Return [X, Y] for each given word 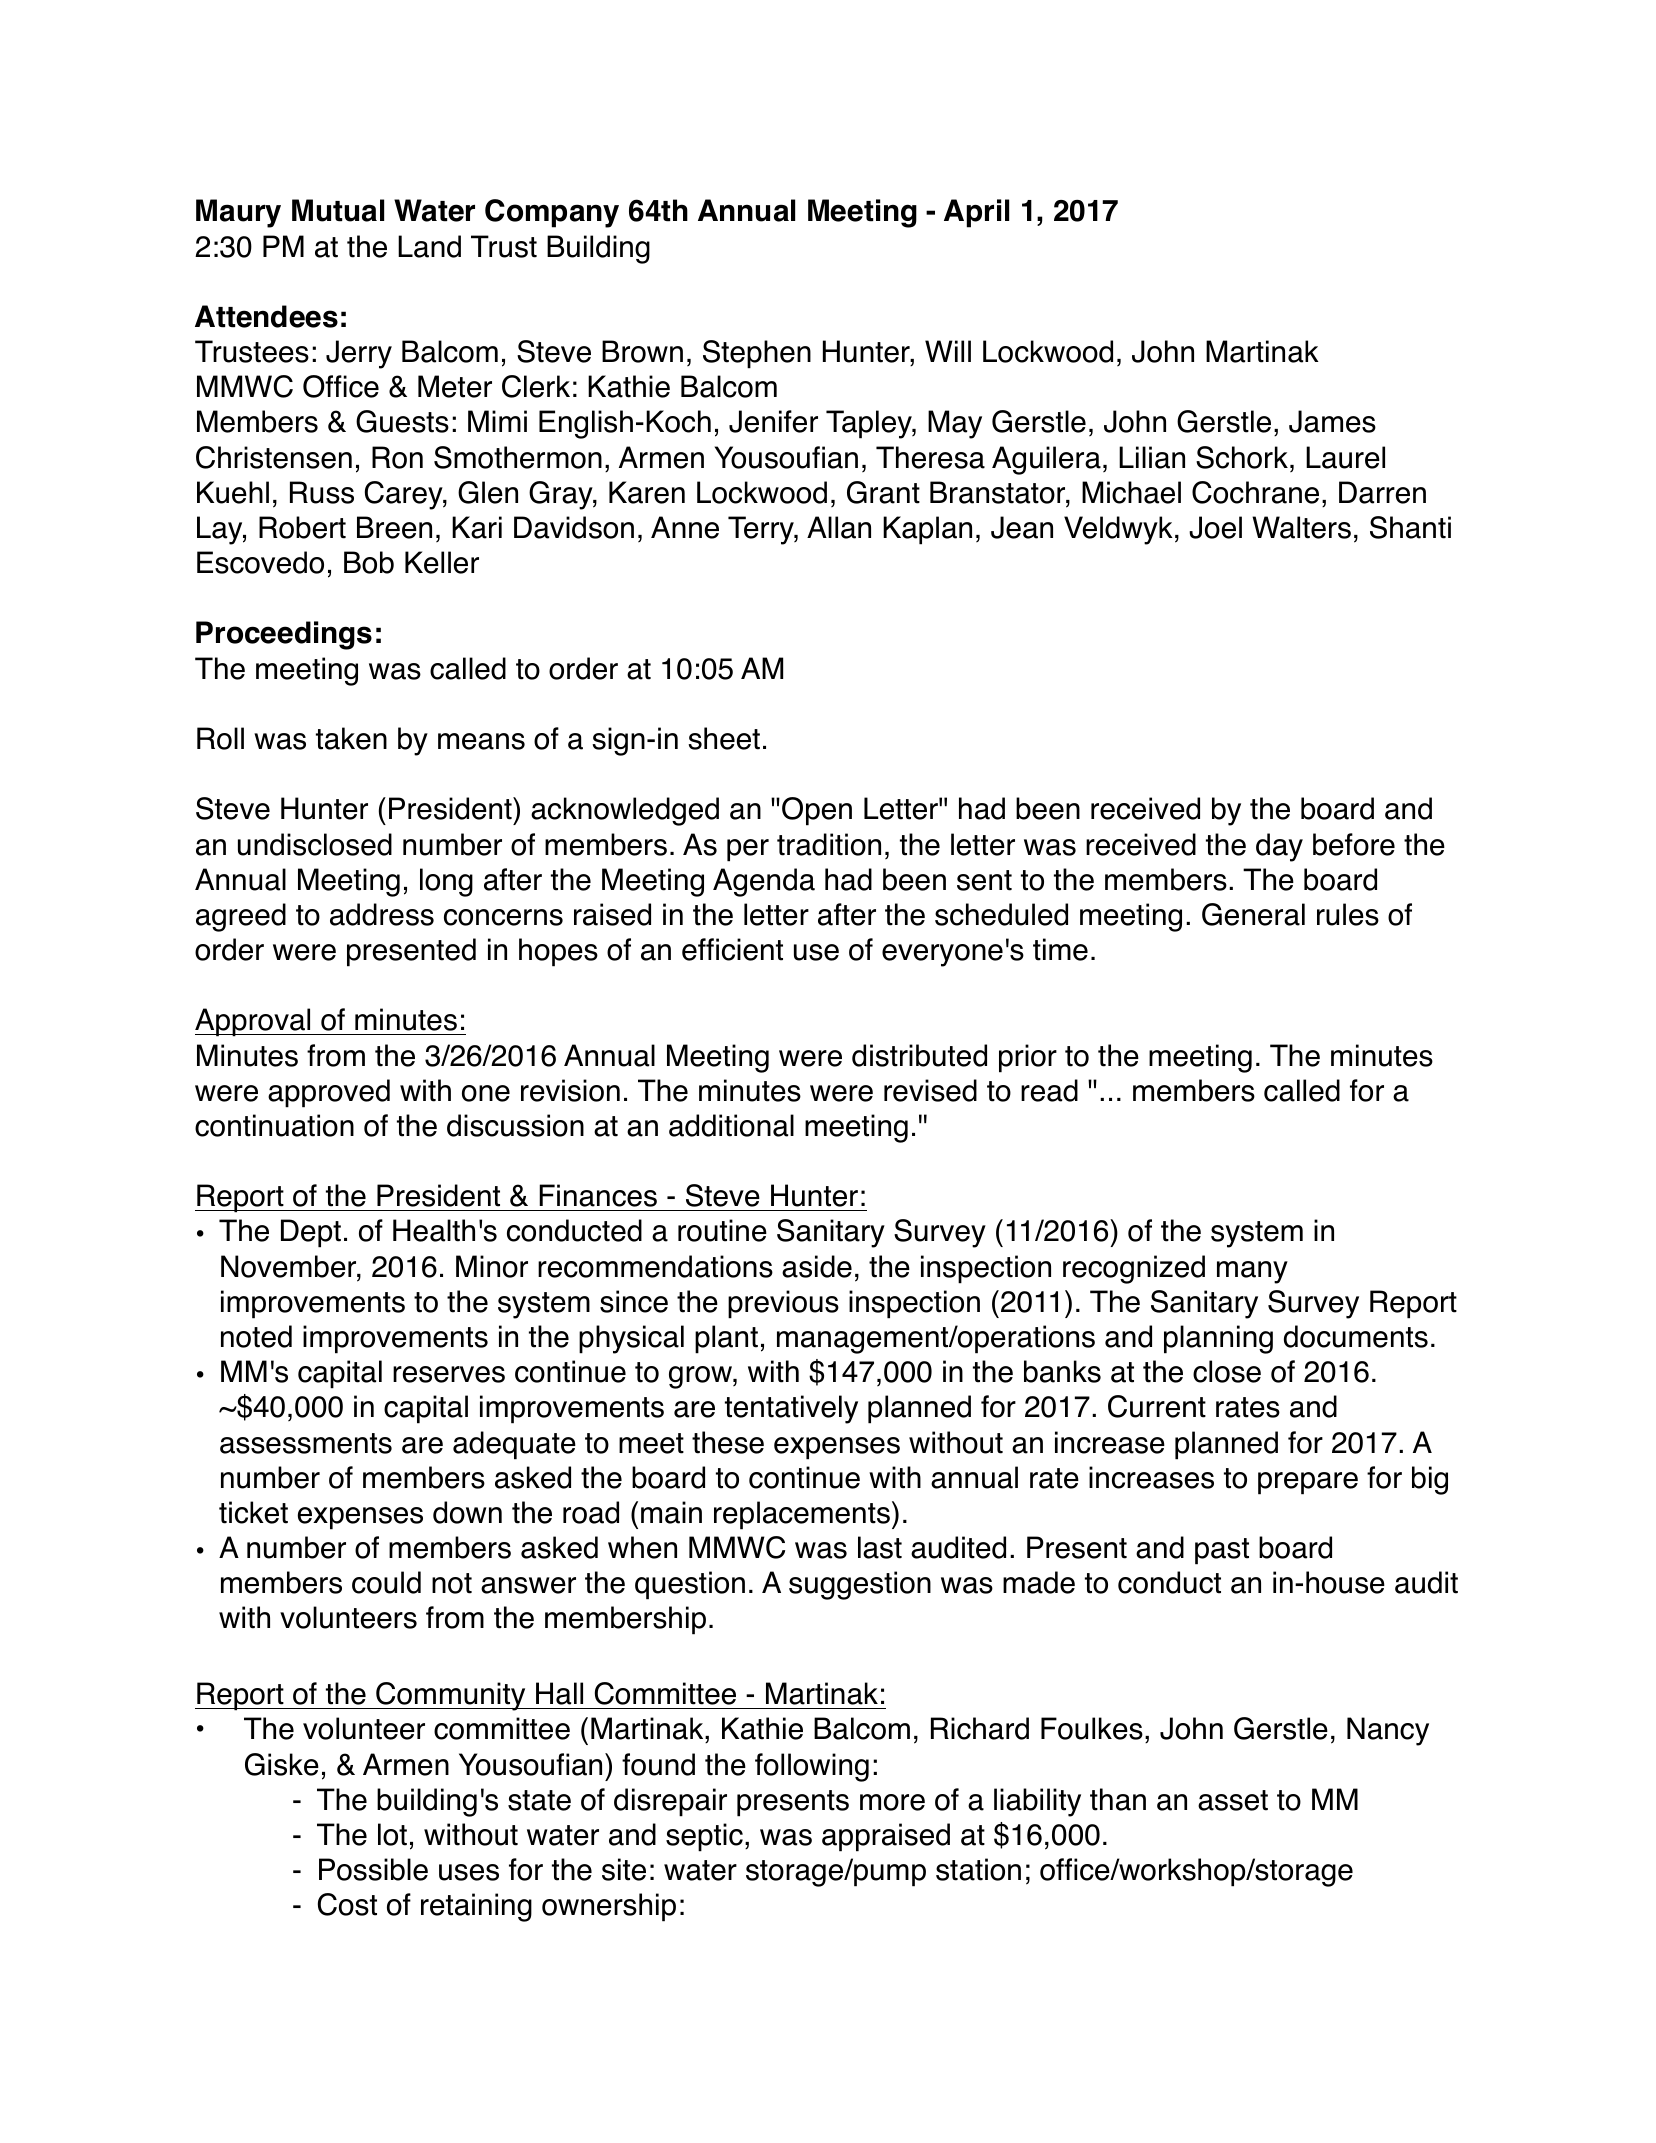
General [1253, 914]
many [1252, 1272]
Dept [311, 1233]
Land [429, 246]
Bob [369, 562]
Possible [373, 1869]
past [1222, 1551]
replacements [802, 1515]
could [386, 1582]
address [382, 914]
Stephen [757, 354]
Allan [839, 527]
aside [817, 1266]
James [1332, 421]
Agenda [764, 882]
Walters [1301, 527]
